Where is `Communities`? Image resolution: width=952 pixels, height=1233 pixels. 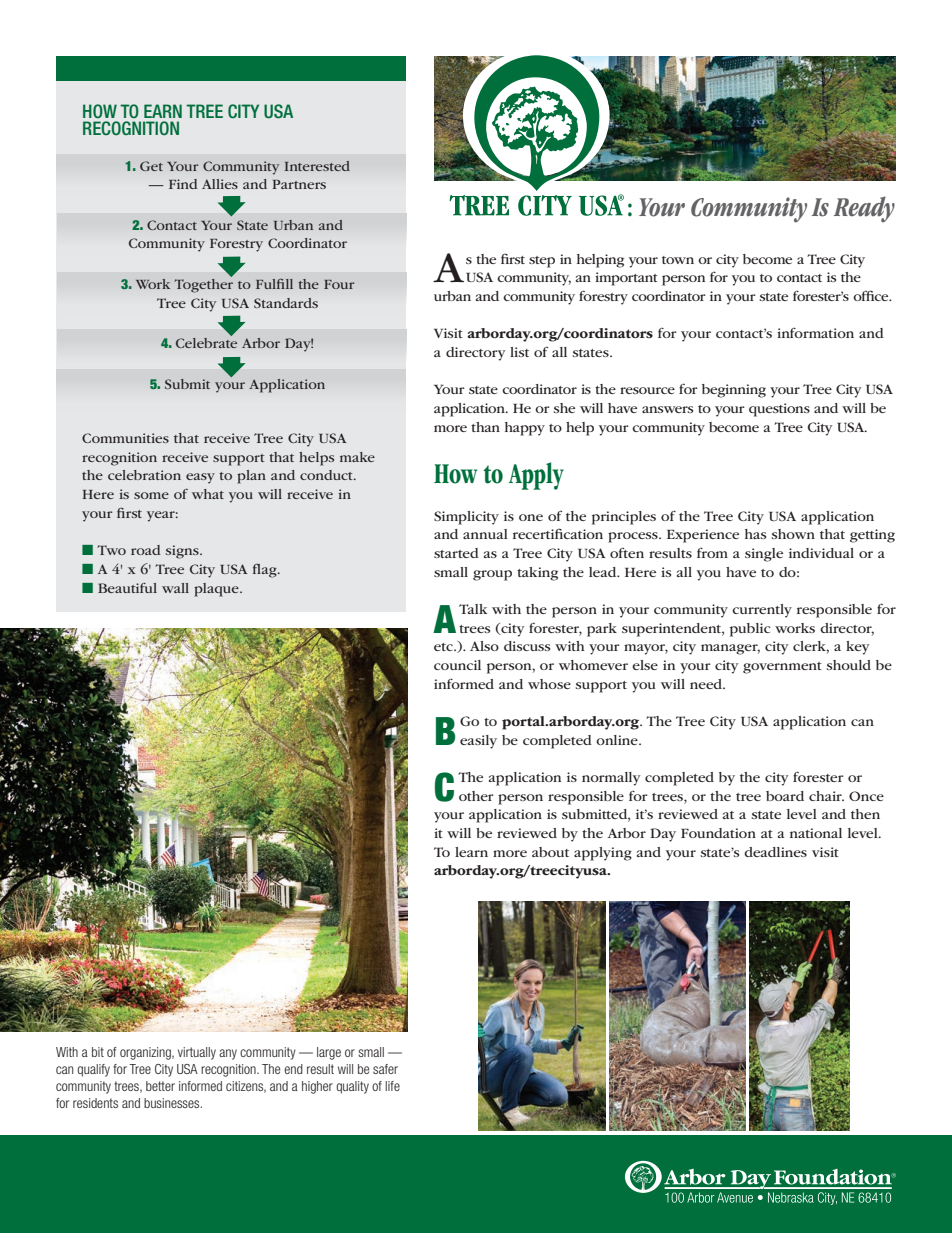 Communities is located at coordinates (125, 438).
